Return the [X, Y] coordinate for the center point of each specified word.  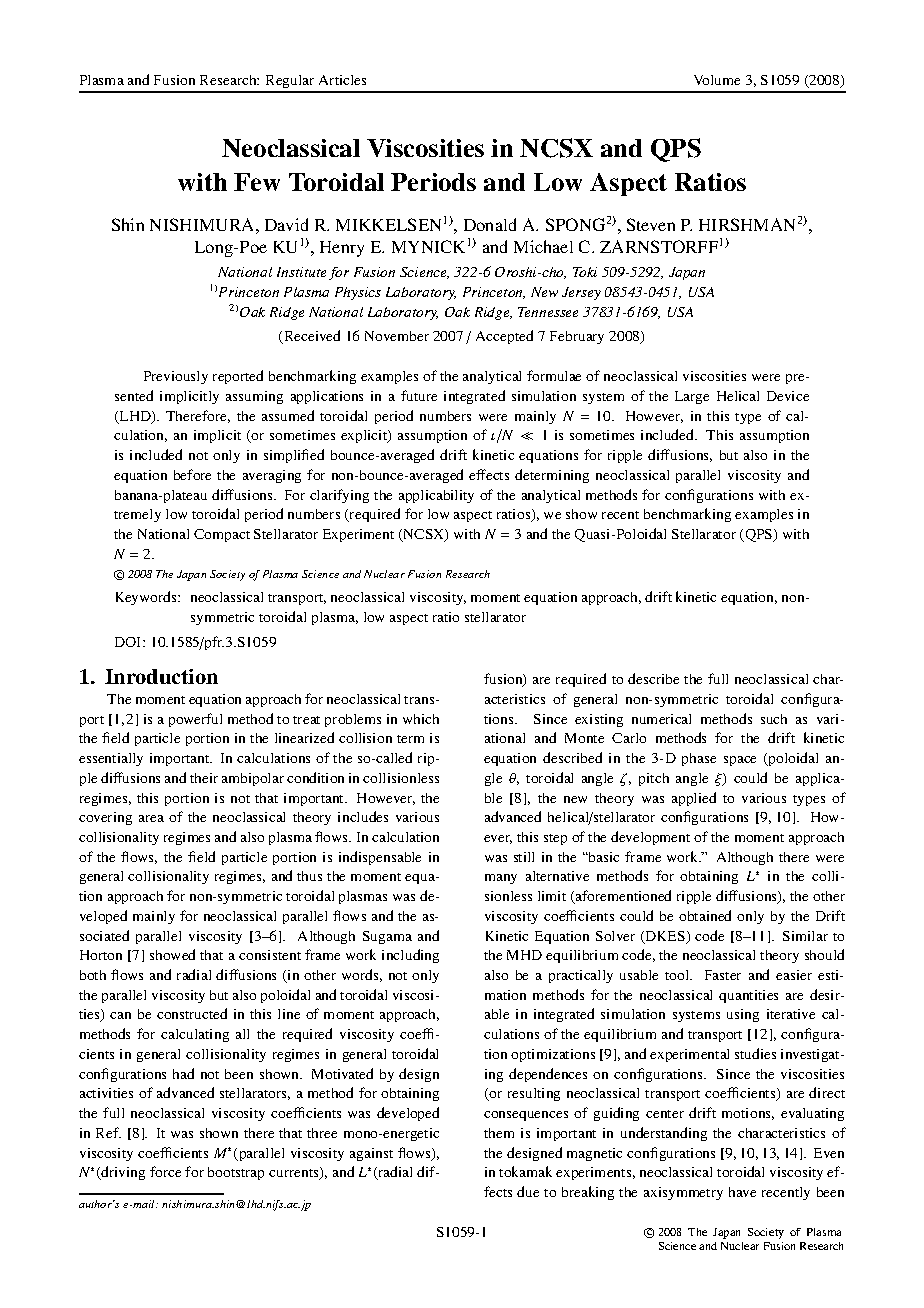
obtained [705, 915]
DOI [129, 642]
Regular [290, 83]
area [151, 818]
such [774, 719]
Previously [176, 377]
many [501, 879]
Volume [717, 80]
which [421, 719]
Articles [342, 80]
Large [692, 397]
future [419, 395]
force [165, 1171]
